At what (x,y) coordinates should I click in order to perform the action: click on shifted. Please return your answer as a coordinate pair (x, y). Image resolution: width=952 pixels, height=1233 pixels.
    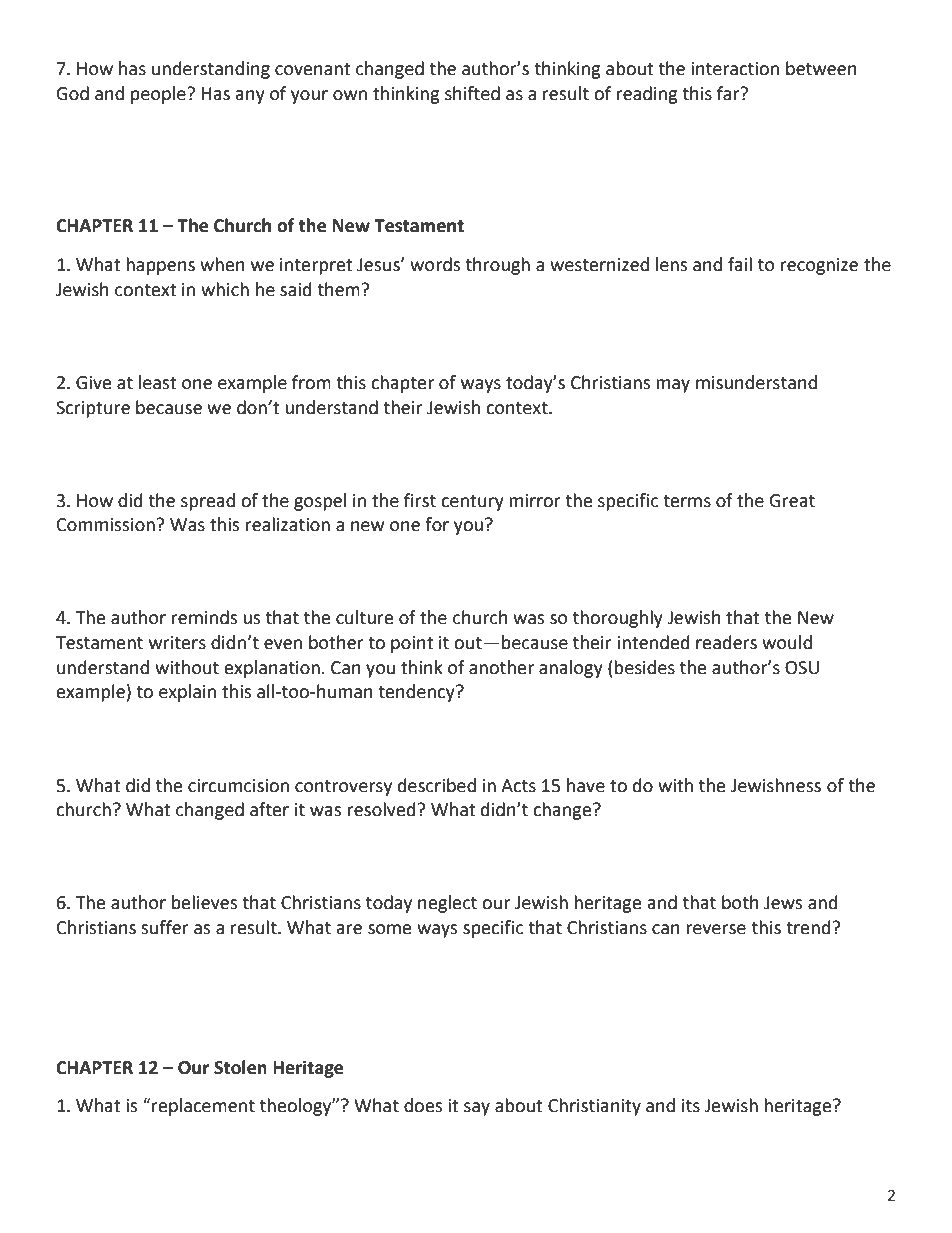
    Looking at the image, I should click on (472, 93).
